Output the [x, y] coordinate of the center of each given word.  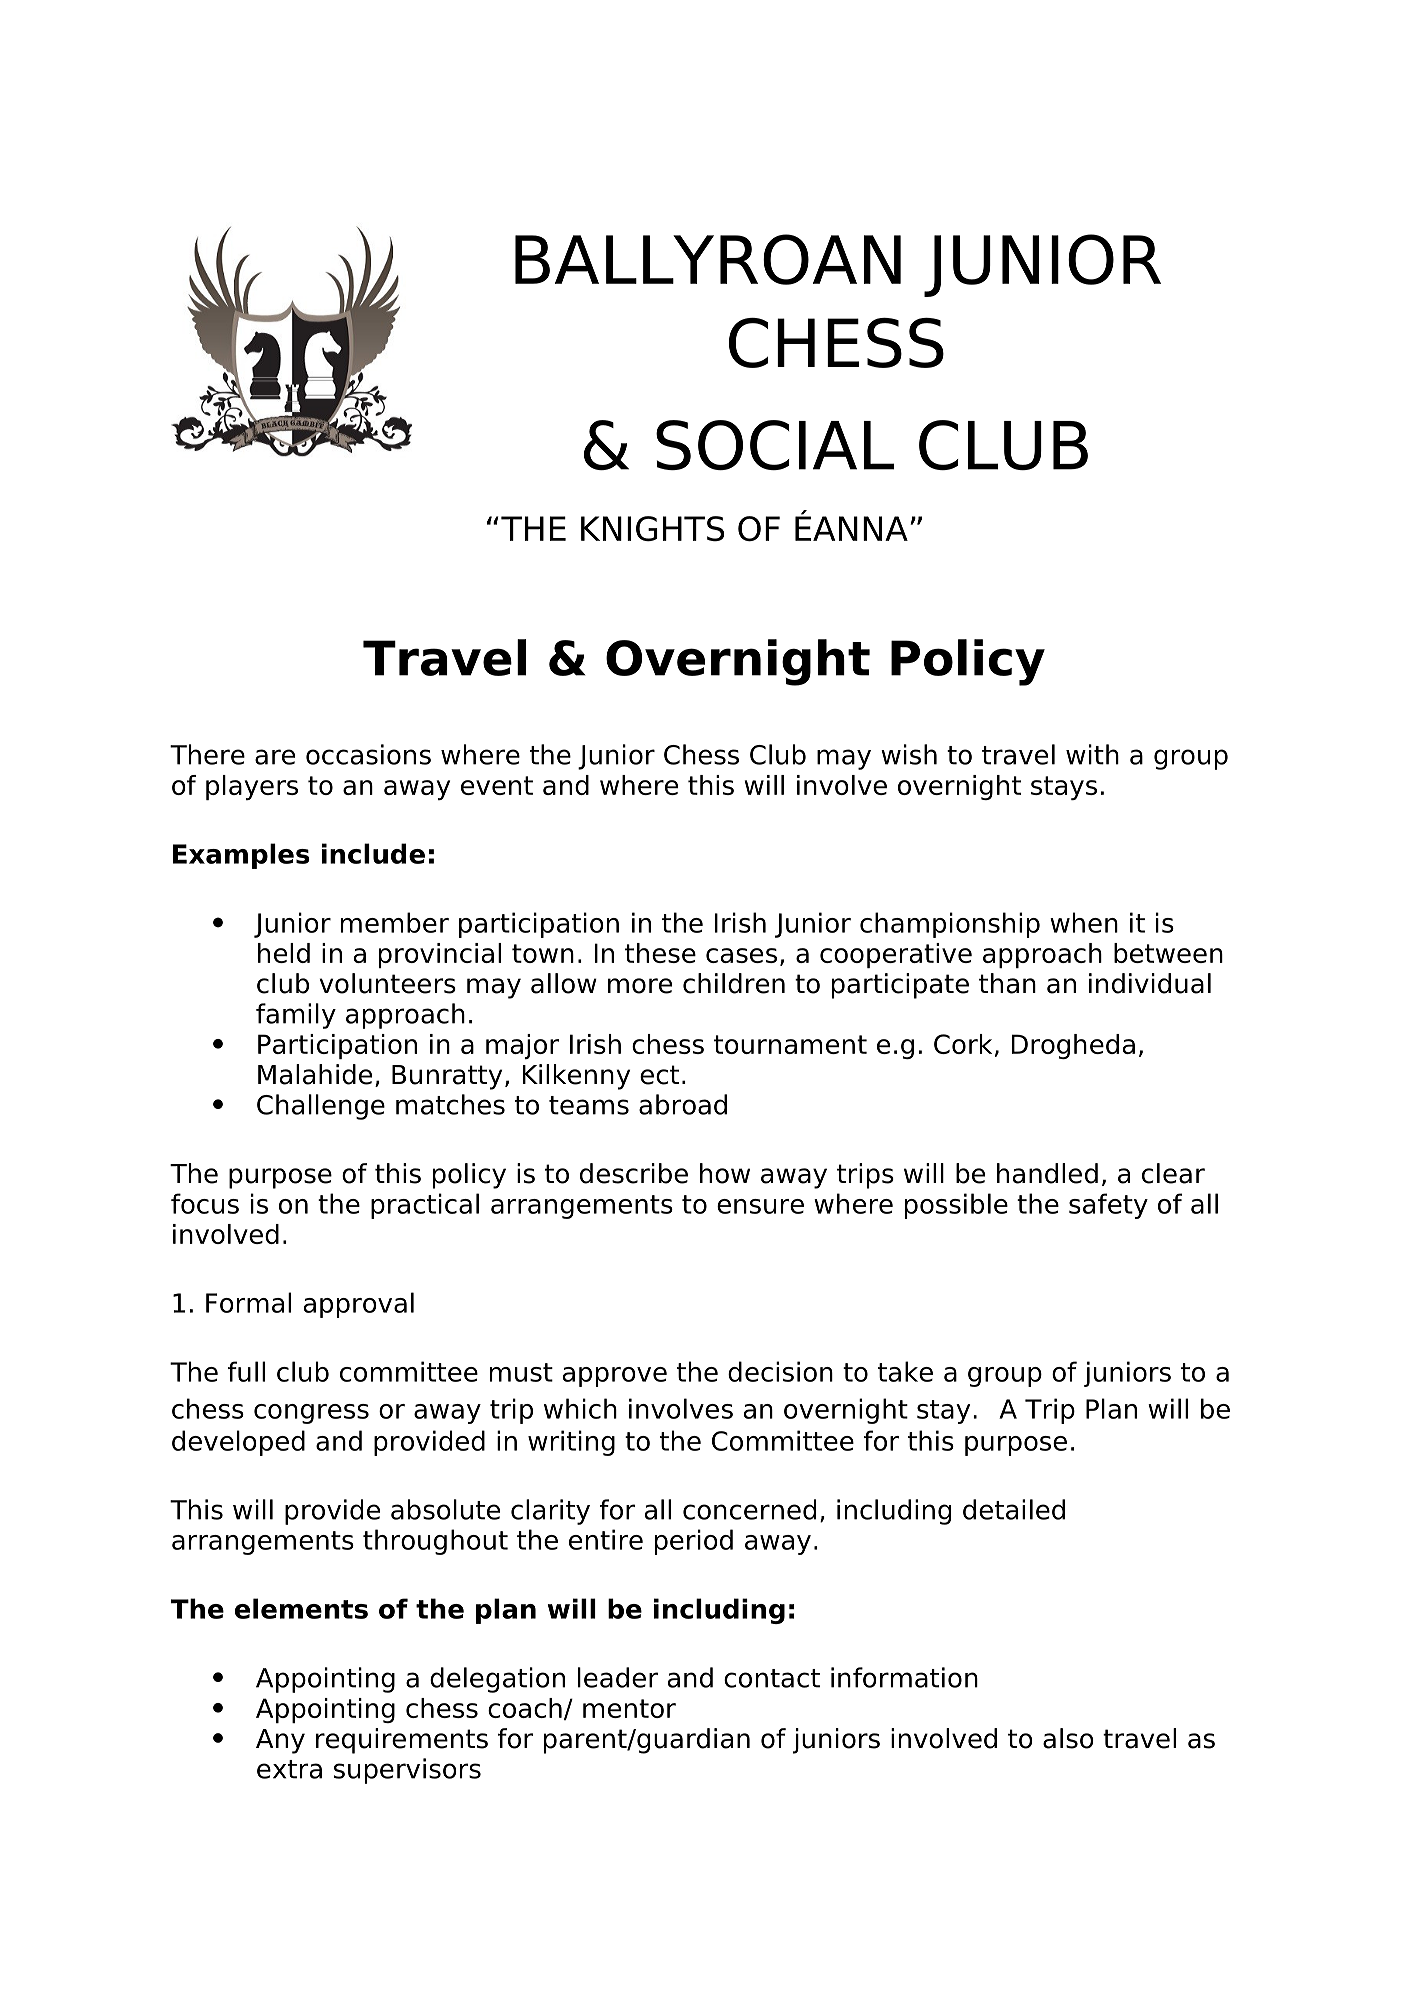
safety [1108, 1206]
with [1092, 754]
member [395, 922]
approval [359, 1305]
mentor [629, 1708]
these [660, 953]
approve [615, 1377]
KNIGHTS [652, 529]
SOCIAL [775, 445]
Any [280, 1741]
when [1084, 922]
